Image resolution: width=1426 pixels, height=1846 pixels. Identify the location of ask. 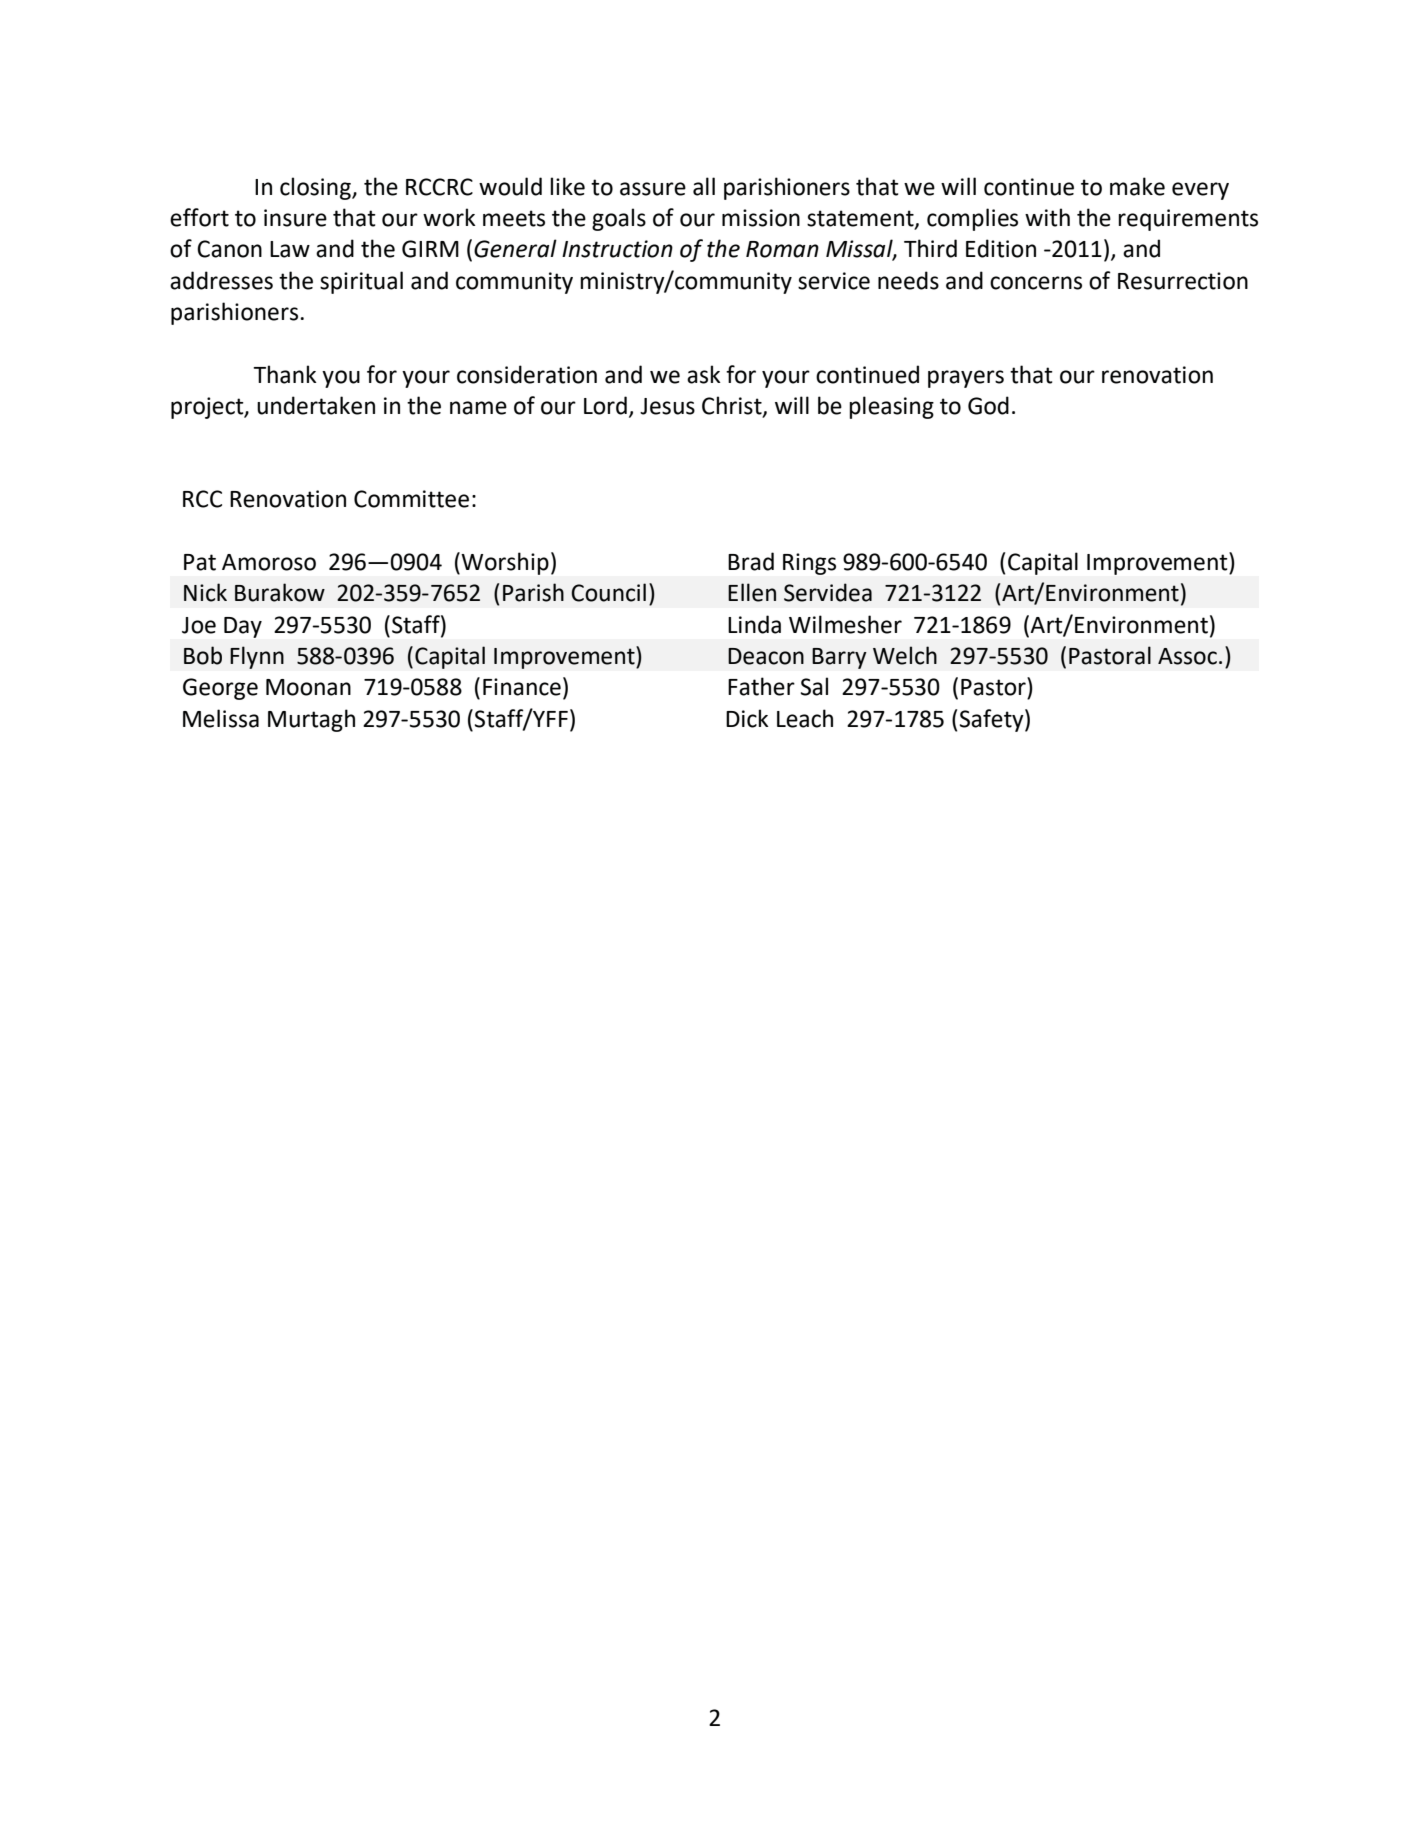
(704, 374).
